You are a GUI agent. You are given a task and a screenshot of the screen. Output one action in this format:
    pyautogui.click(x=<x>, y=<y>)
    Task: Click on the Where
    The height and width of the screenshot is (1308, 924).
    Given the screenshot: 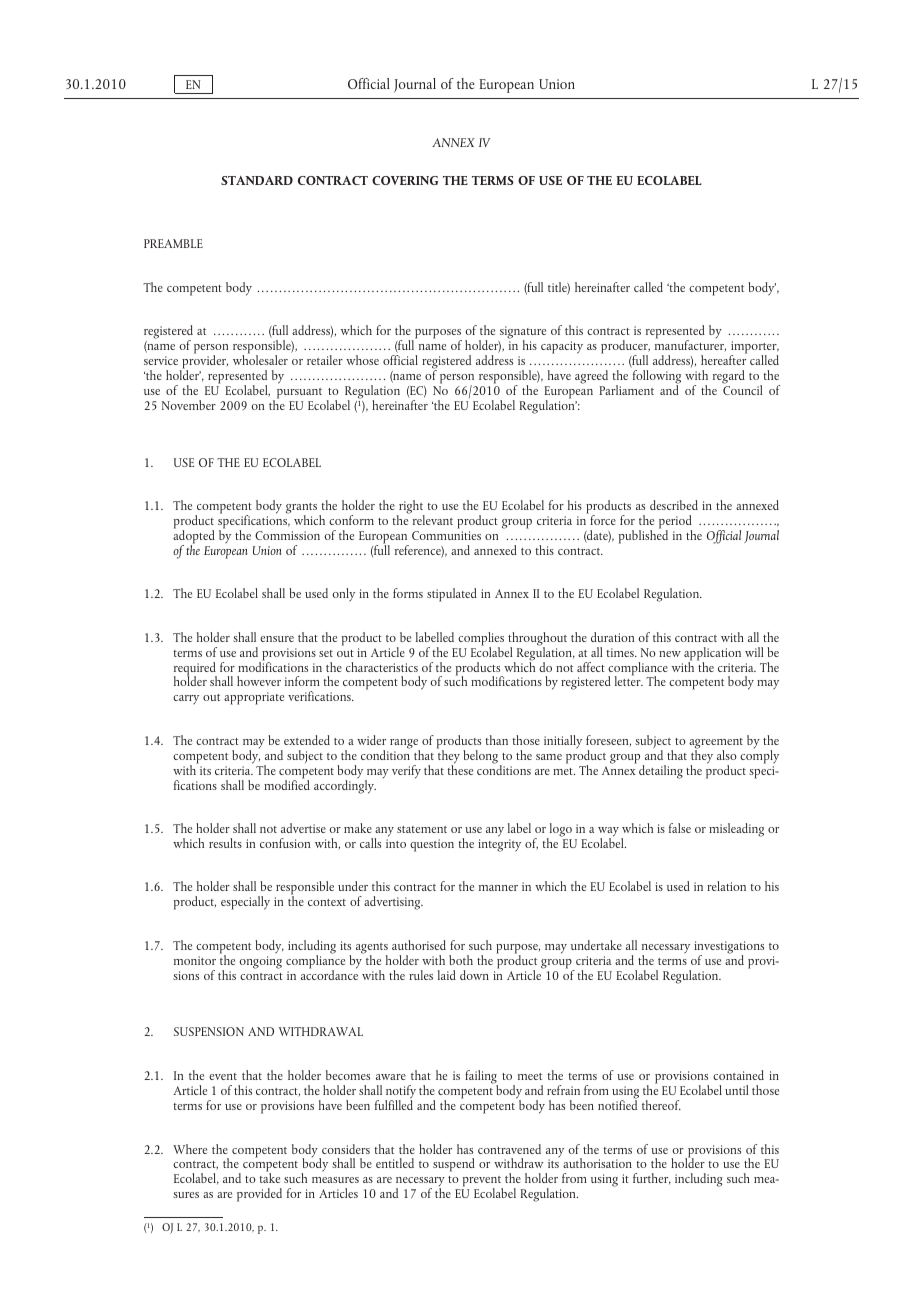 What is the action you would take?
    pyautogui.click(x=190, y=1149)
